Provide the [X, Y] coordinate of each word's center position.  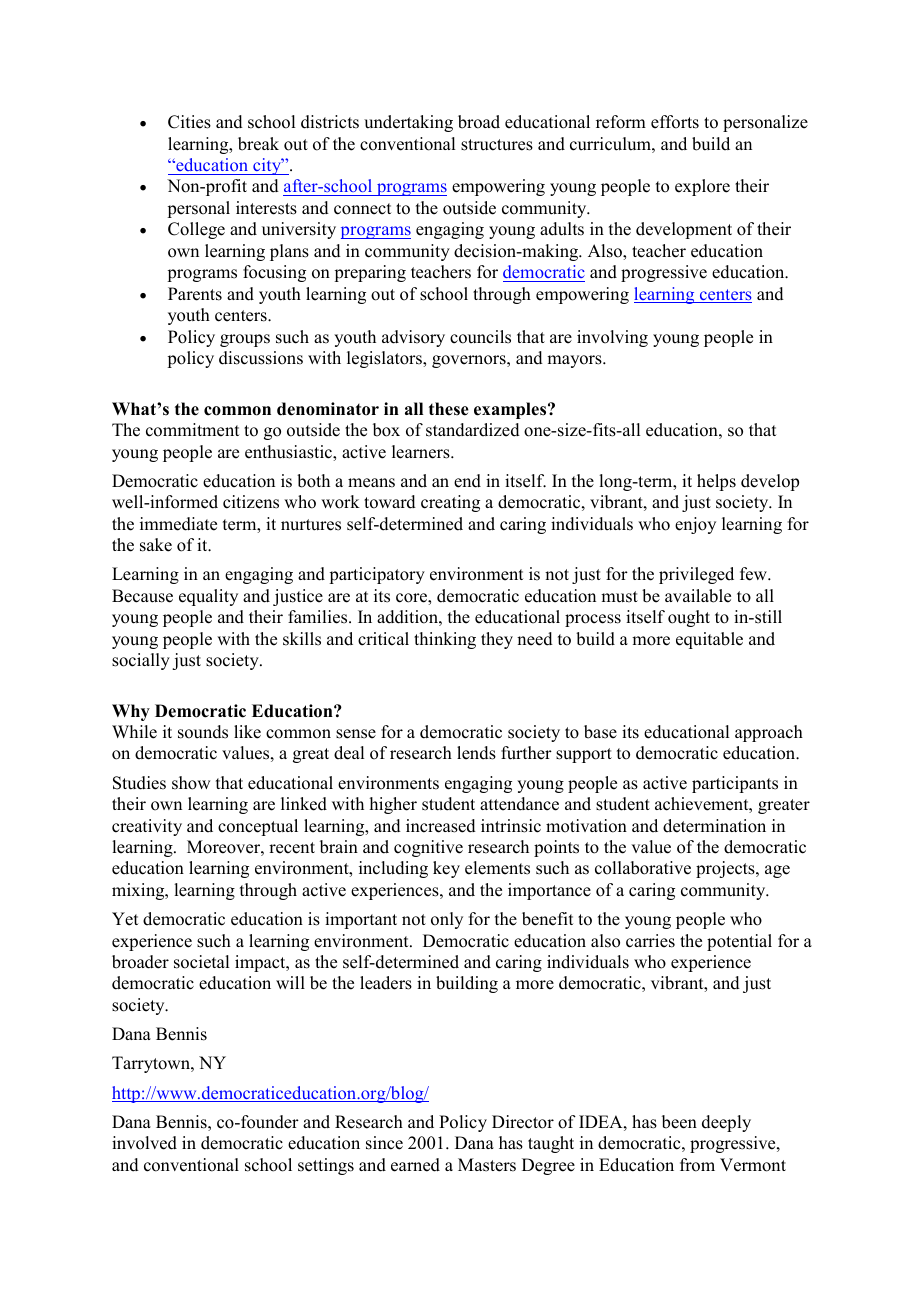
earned [415, 1165]
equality [208, 597]
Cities [189, 122]
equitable [709, 640]
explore [702, 187]
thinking [445, 640]
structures [497, 145]
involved [144, 1143]
